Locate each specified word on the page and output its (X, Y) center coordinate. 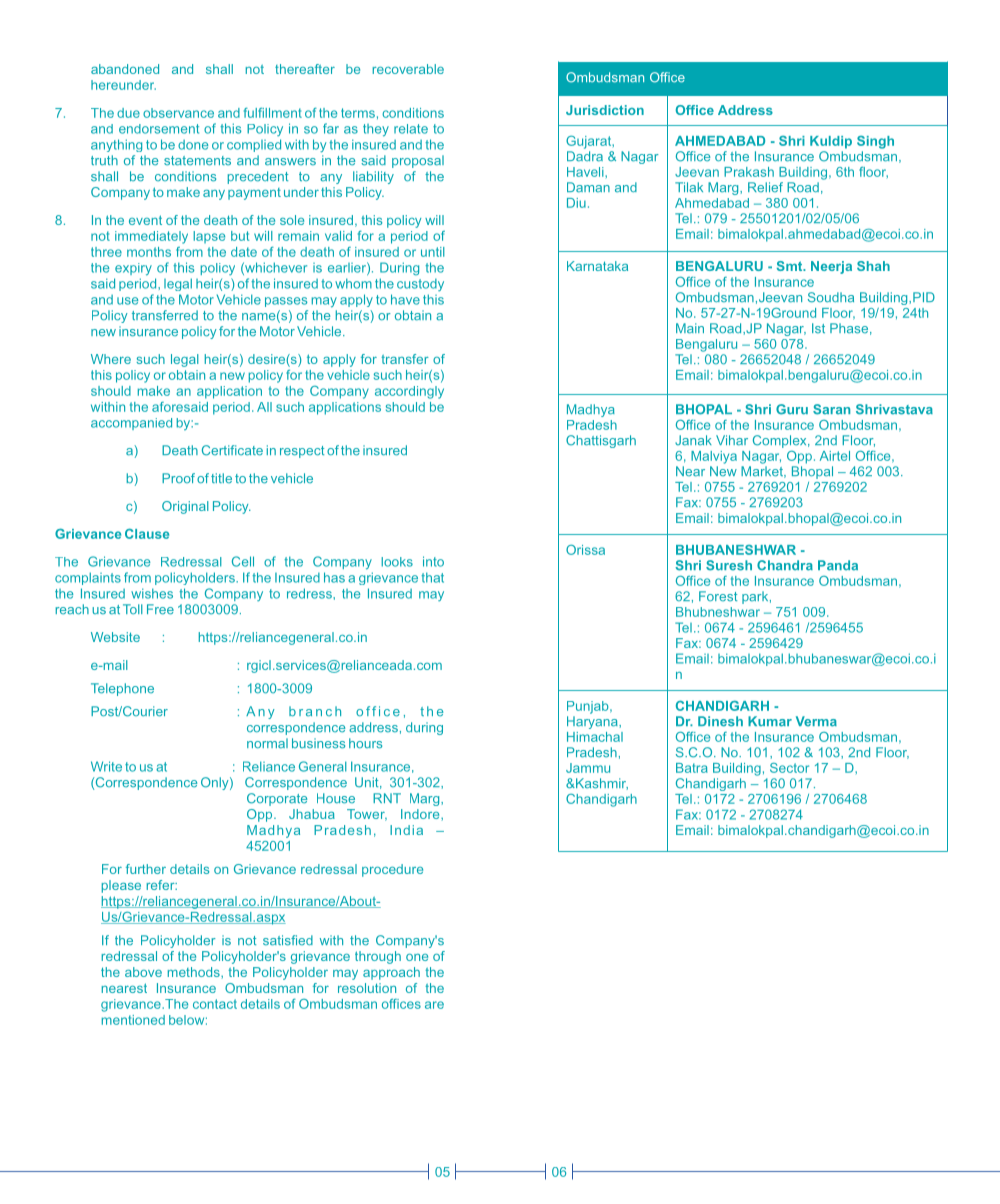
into (433, 561)
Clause (147, 533)
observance (178, 113)
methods (195, 973)
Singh (875, 142)
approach (391, 973)
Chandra (785, 565)
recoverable (408, 69)
